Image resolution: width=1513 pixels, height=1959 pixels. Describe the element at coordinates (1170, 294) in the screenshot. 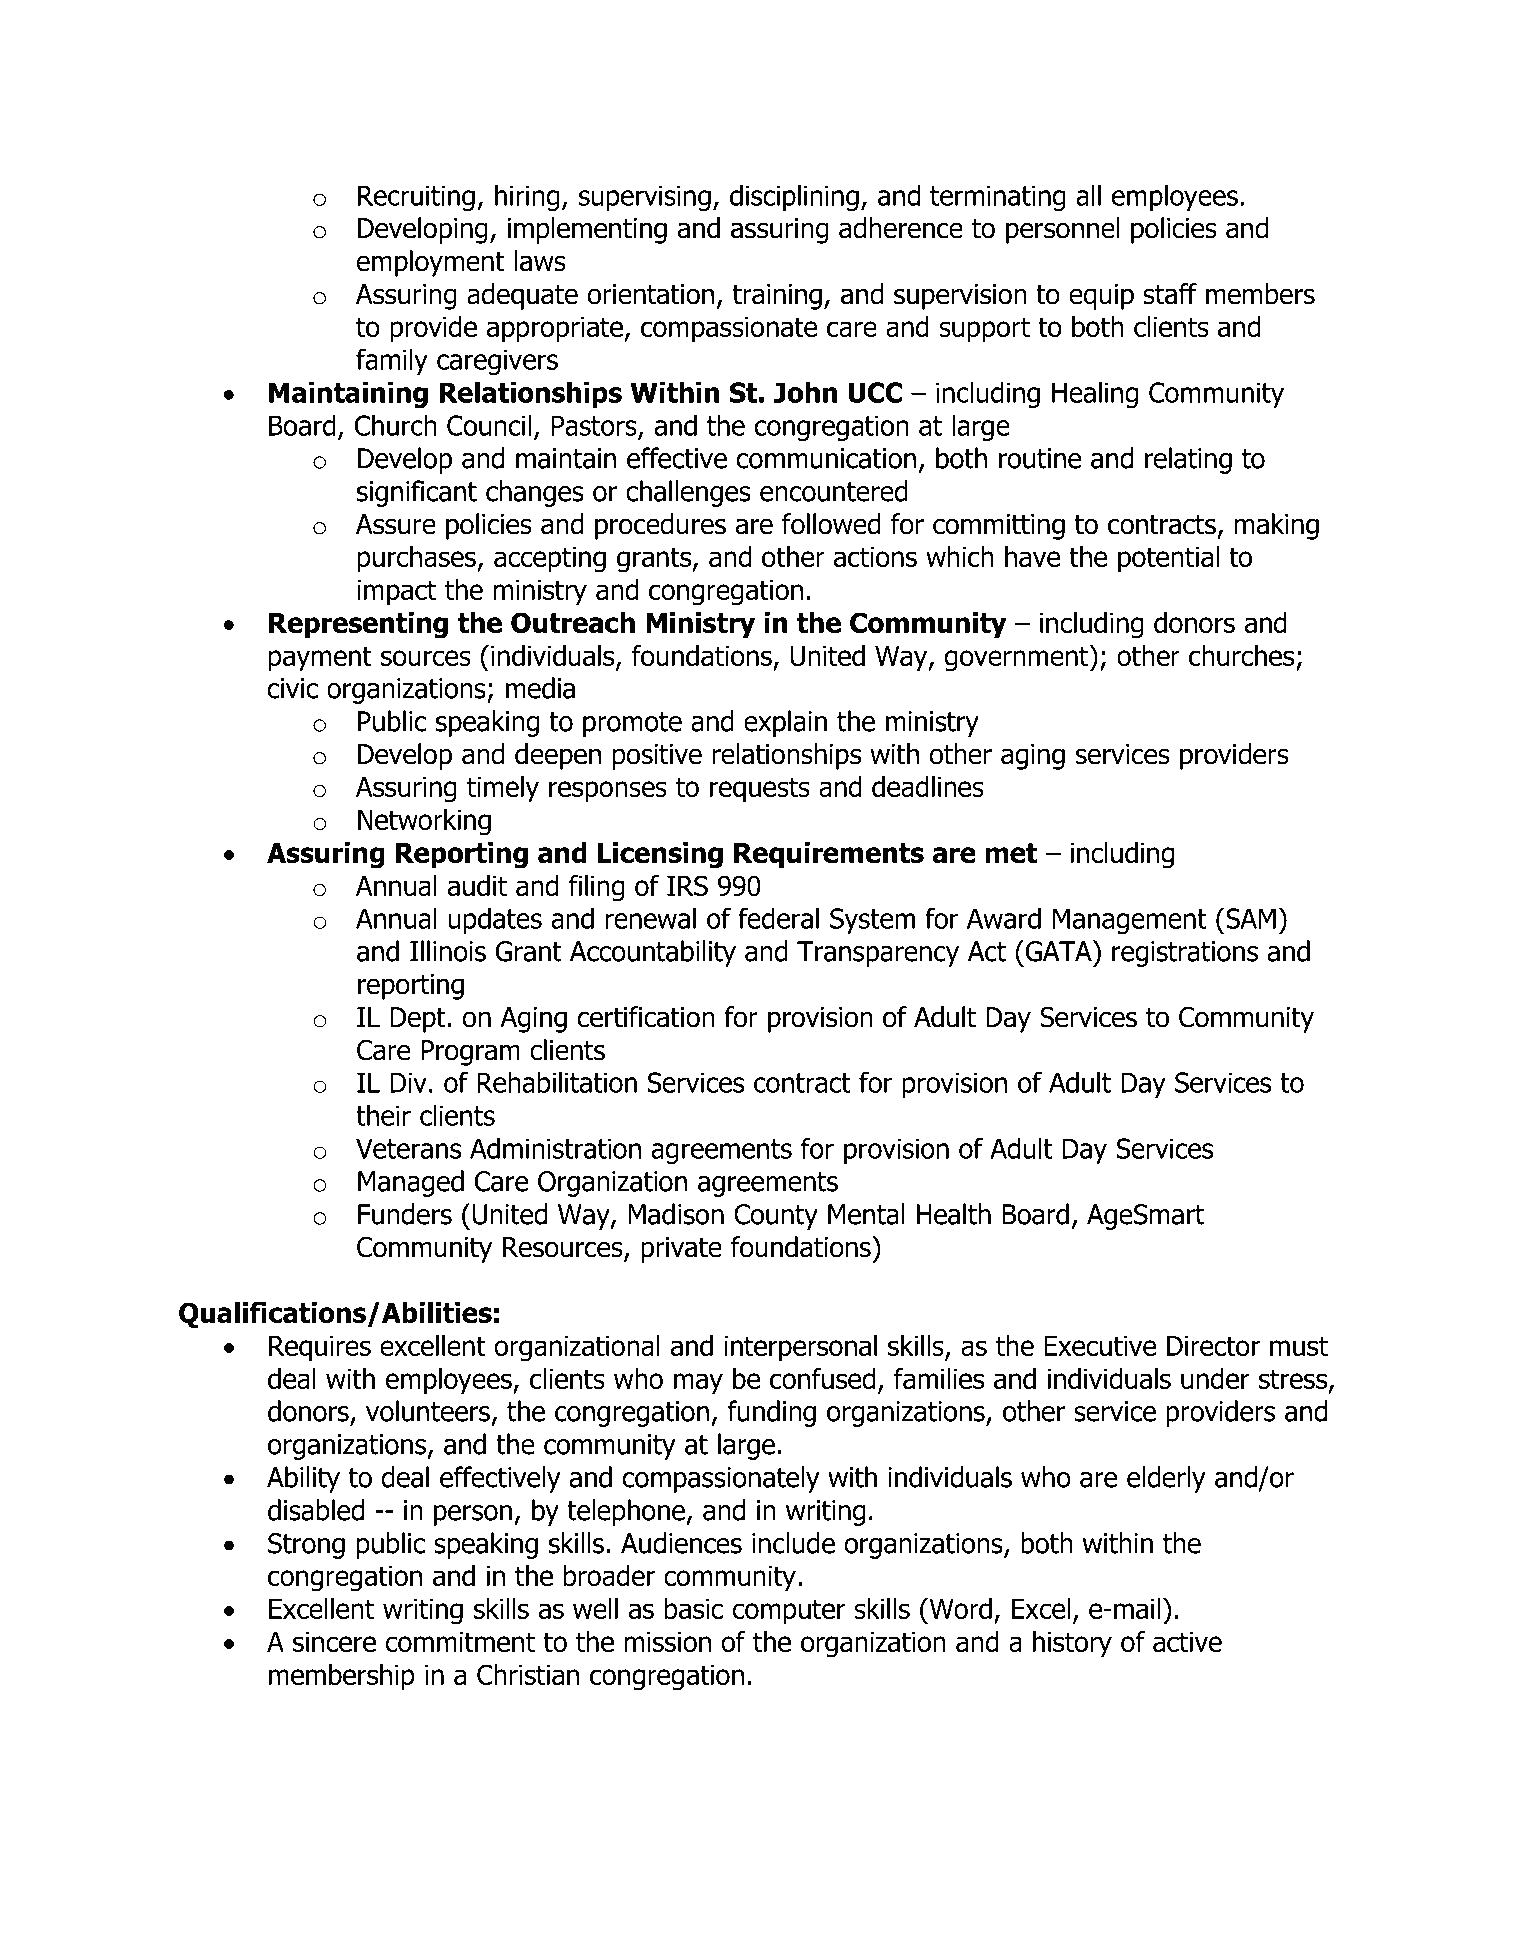

I see `staff` at that location.
